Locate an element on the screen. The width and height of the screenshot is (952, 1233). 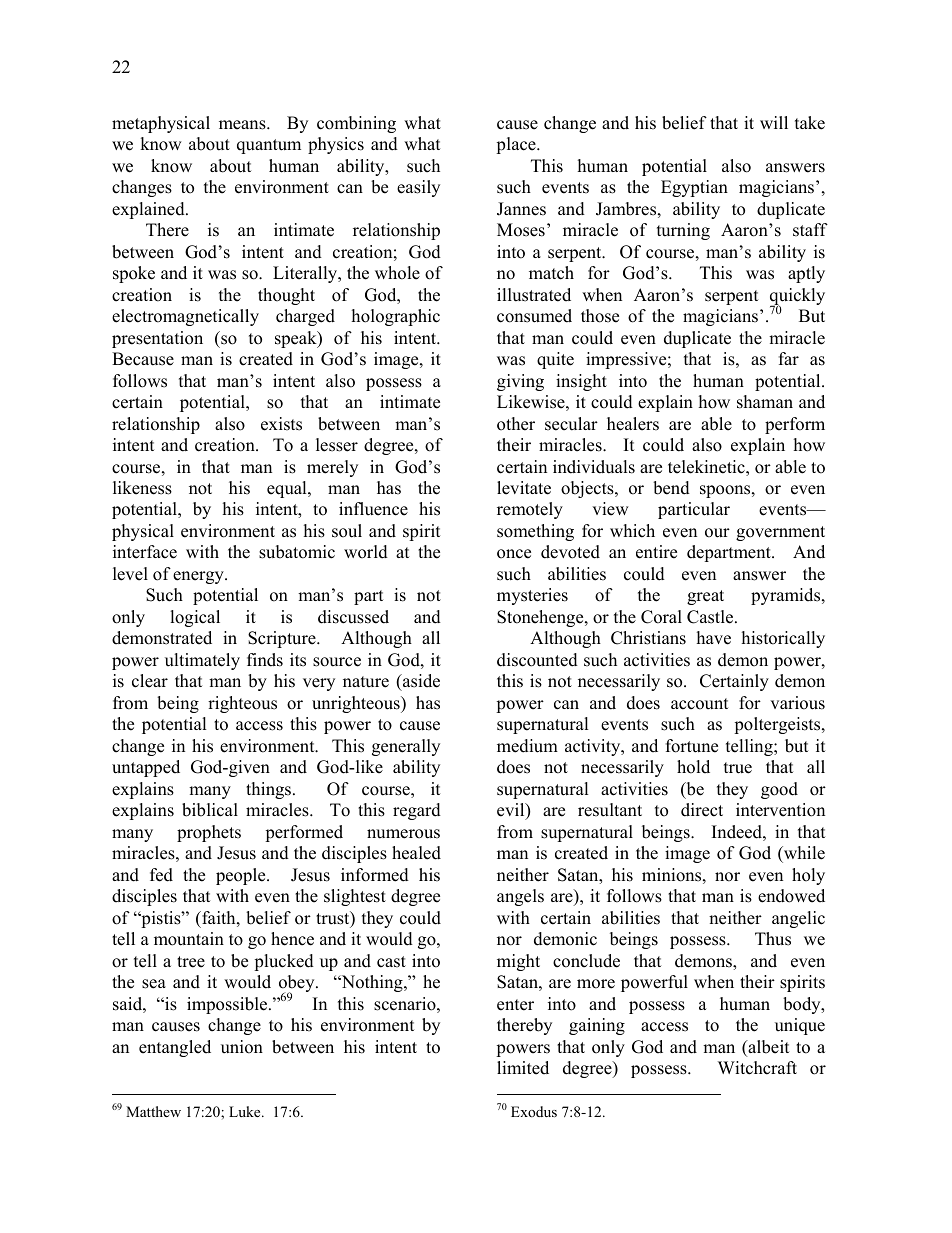
have is located at coordinates (714, 638).
